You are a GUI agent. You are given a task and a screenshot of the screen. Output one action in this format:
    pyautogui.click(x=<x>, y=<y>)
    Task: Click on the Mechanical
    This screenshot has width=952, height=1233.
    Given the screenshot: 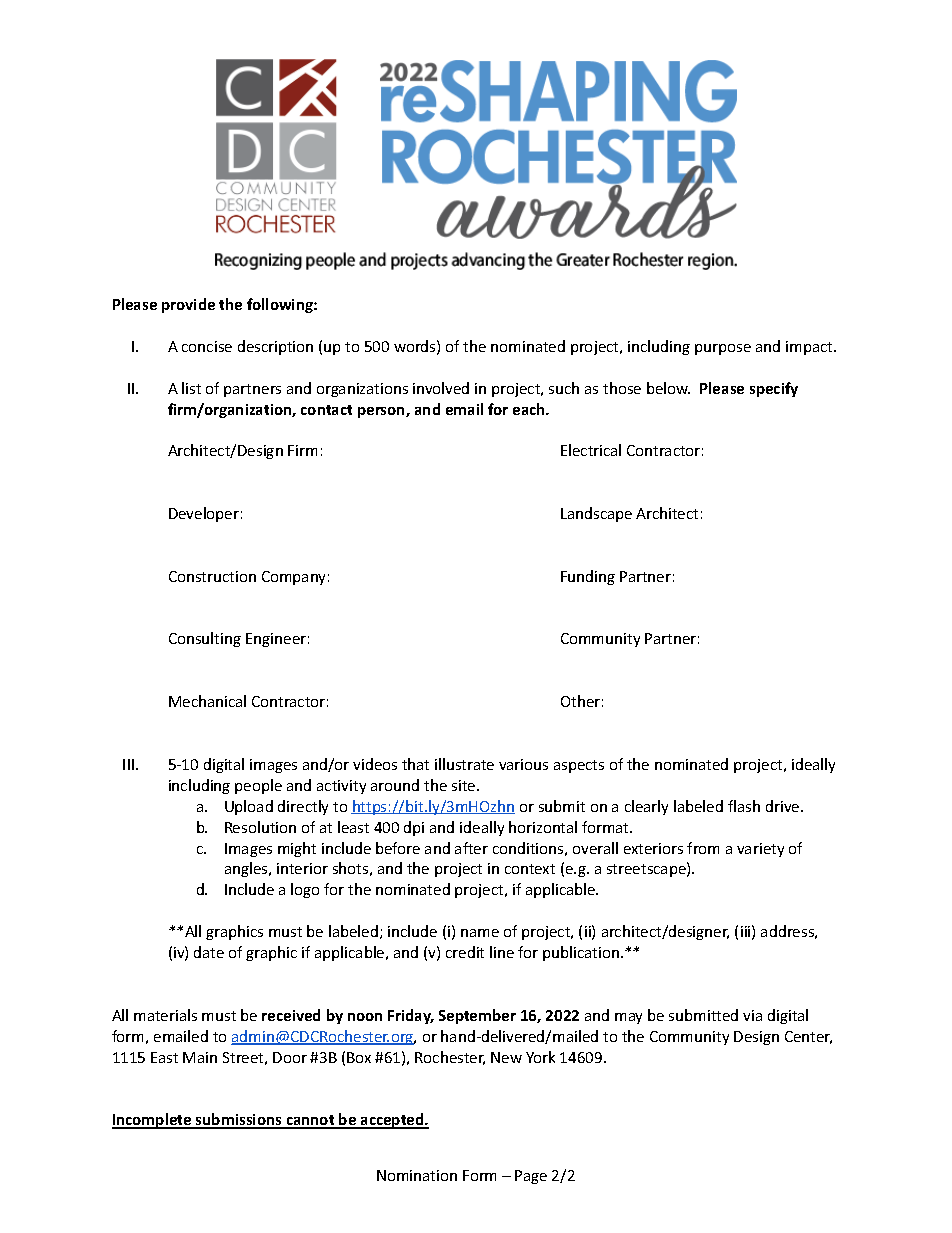 What is the action you would take?
    pyautogui.click(x=207, y=701)
